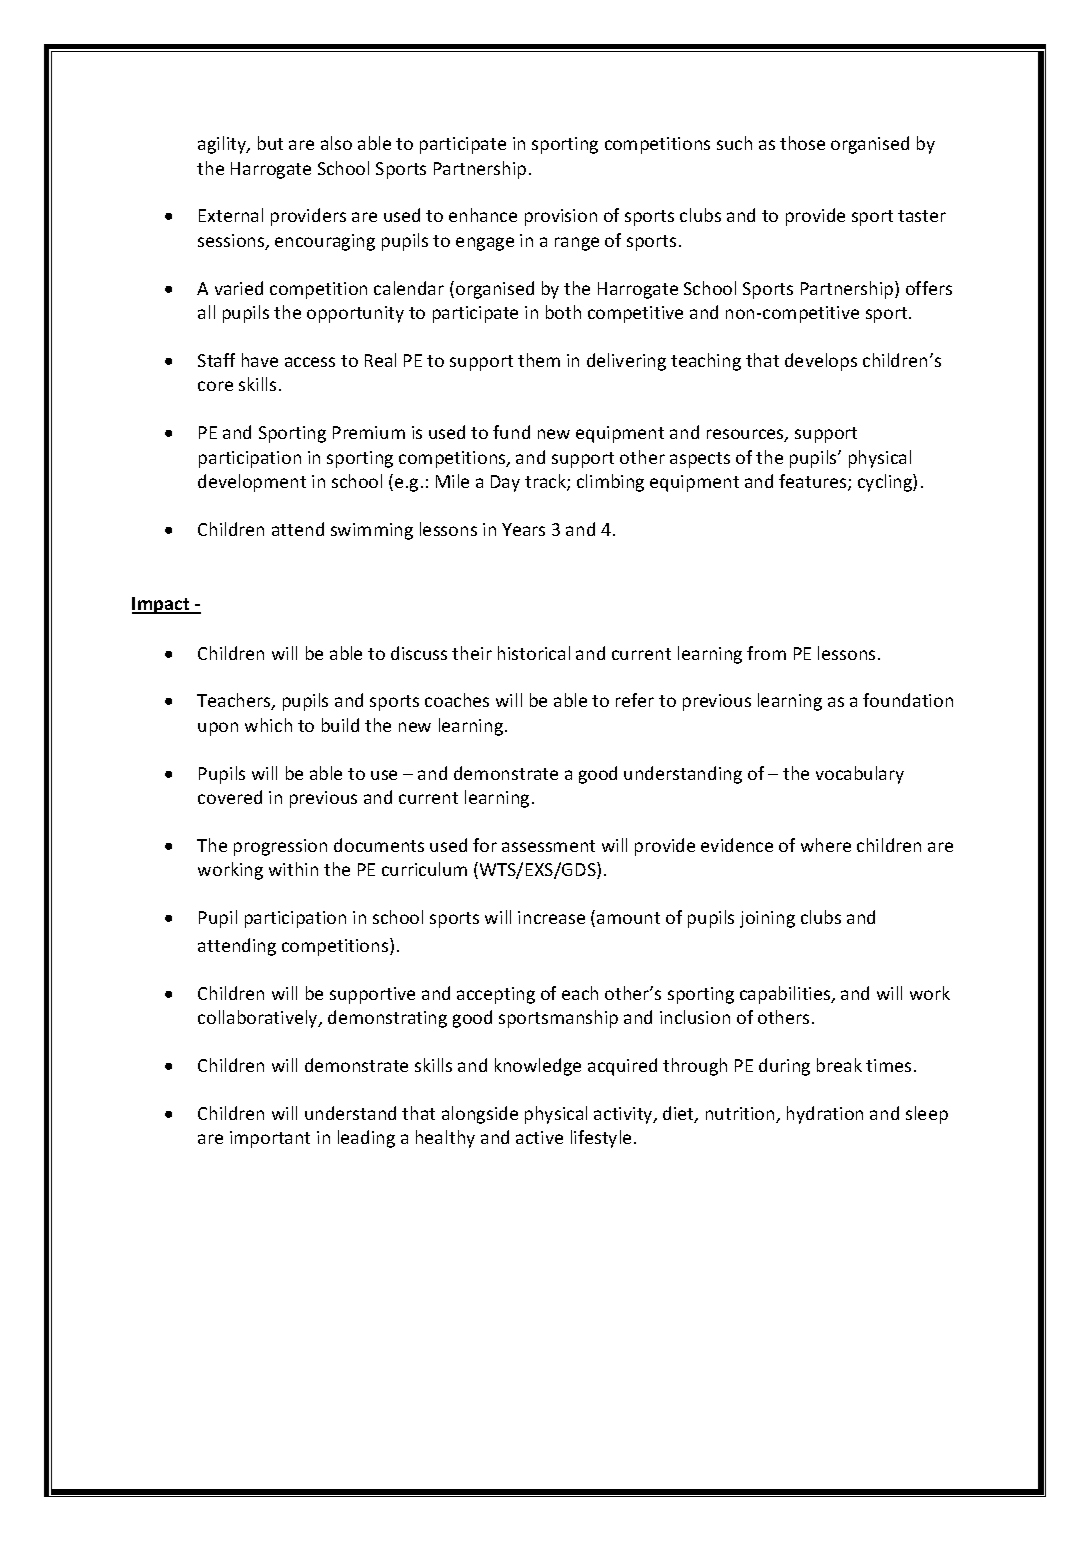 The image size is (1090, 1541). What do you see at coordinates (270, 143) in the document?
I see `but` at bounding box center [270, 143].
